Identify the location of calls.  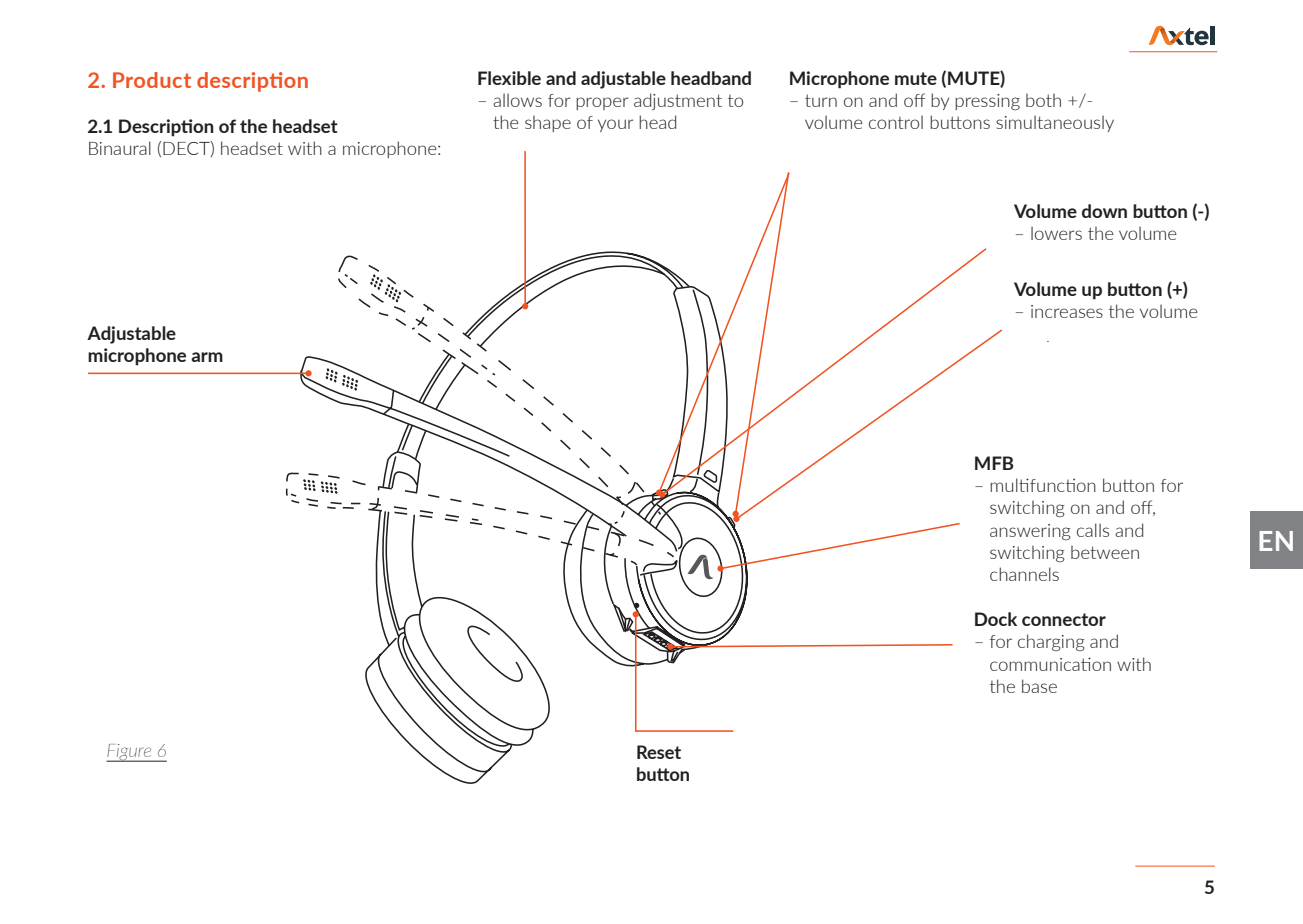
(1093, 530).
